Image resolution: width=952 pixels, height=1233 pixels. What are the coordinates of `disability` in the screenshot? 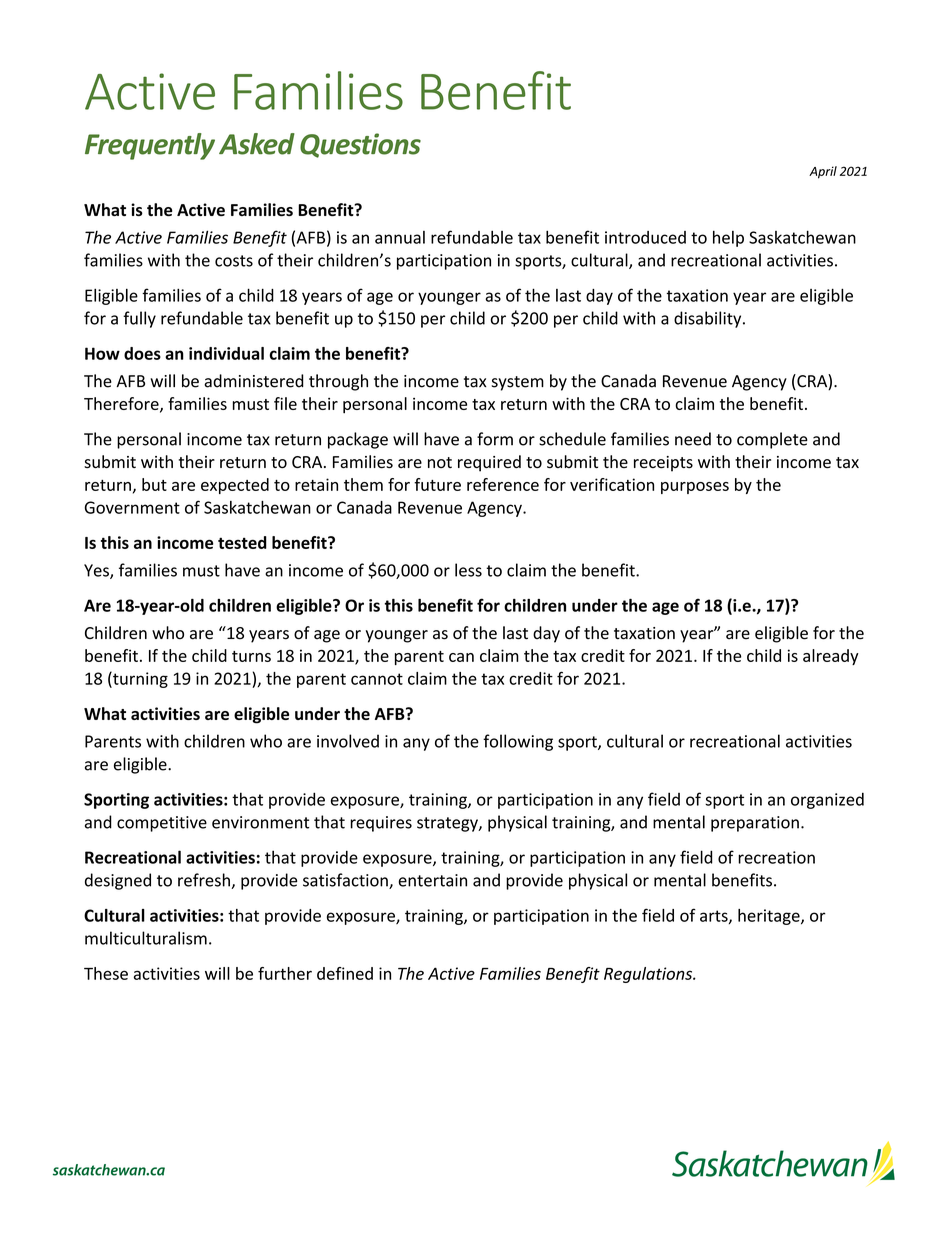 It's located at (709, 319).
